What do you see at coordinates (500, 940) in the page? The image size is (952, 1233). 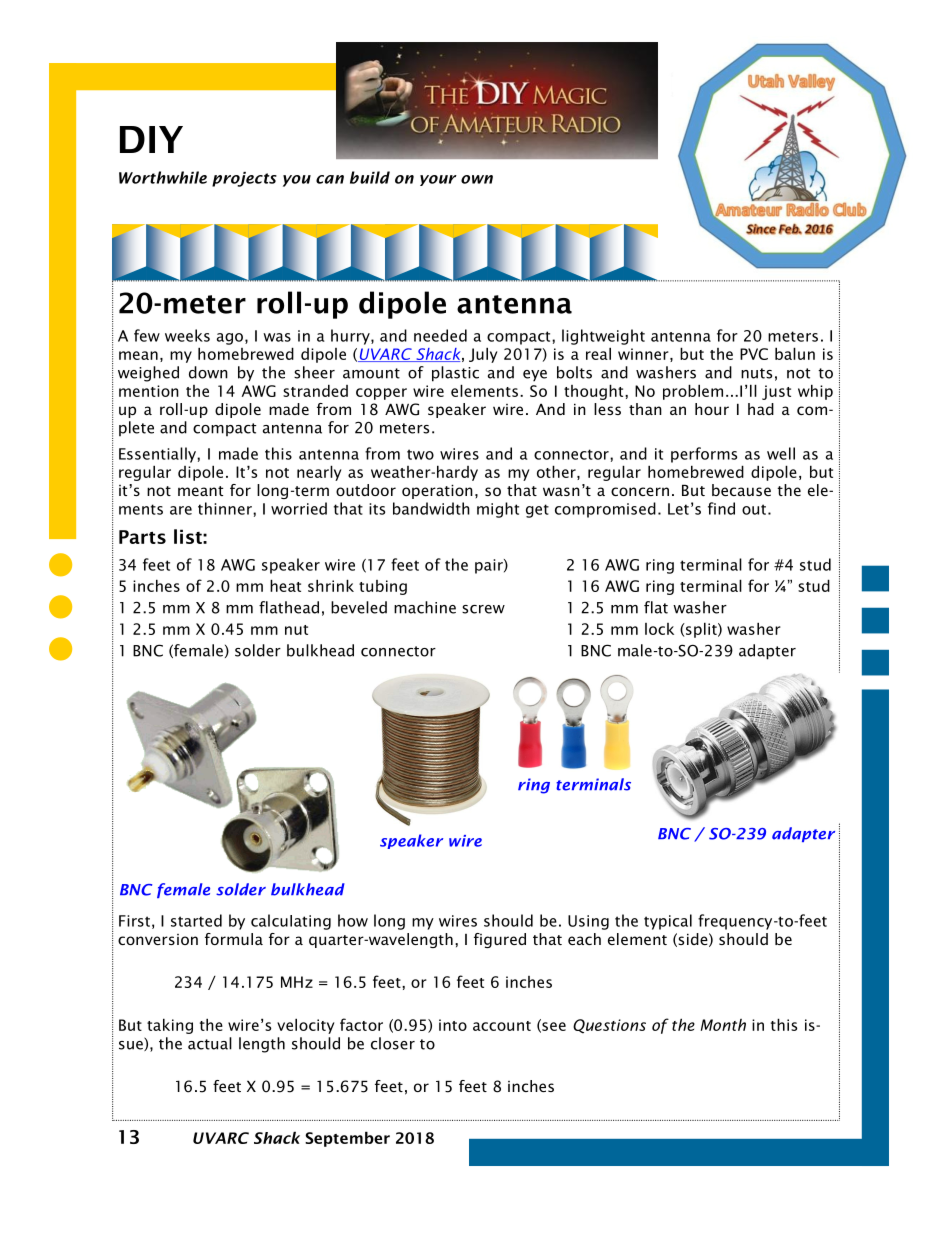 I see `figured` at bounding box center [500, 940].
